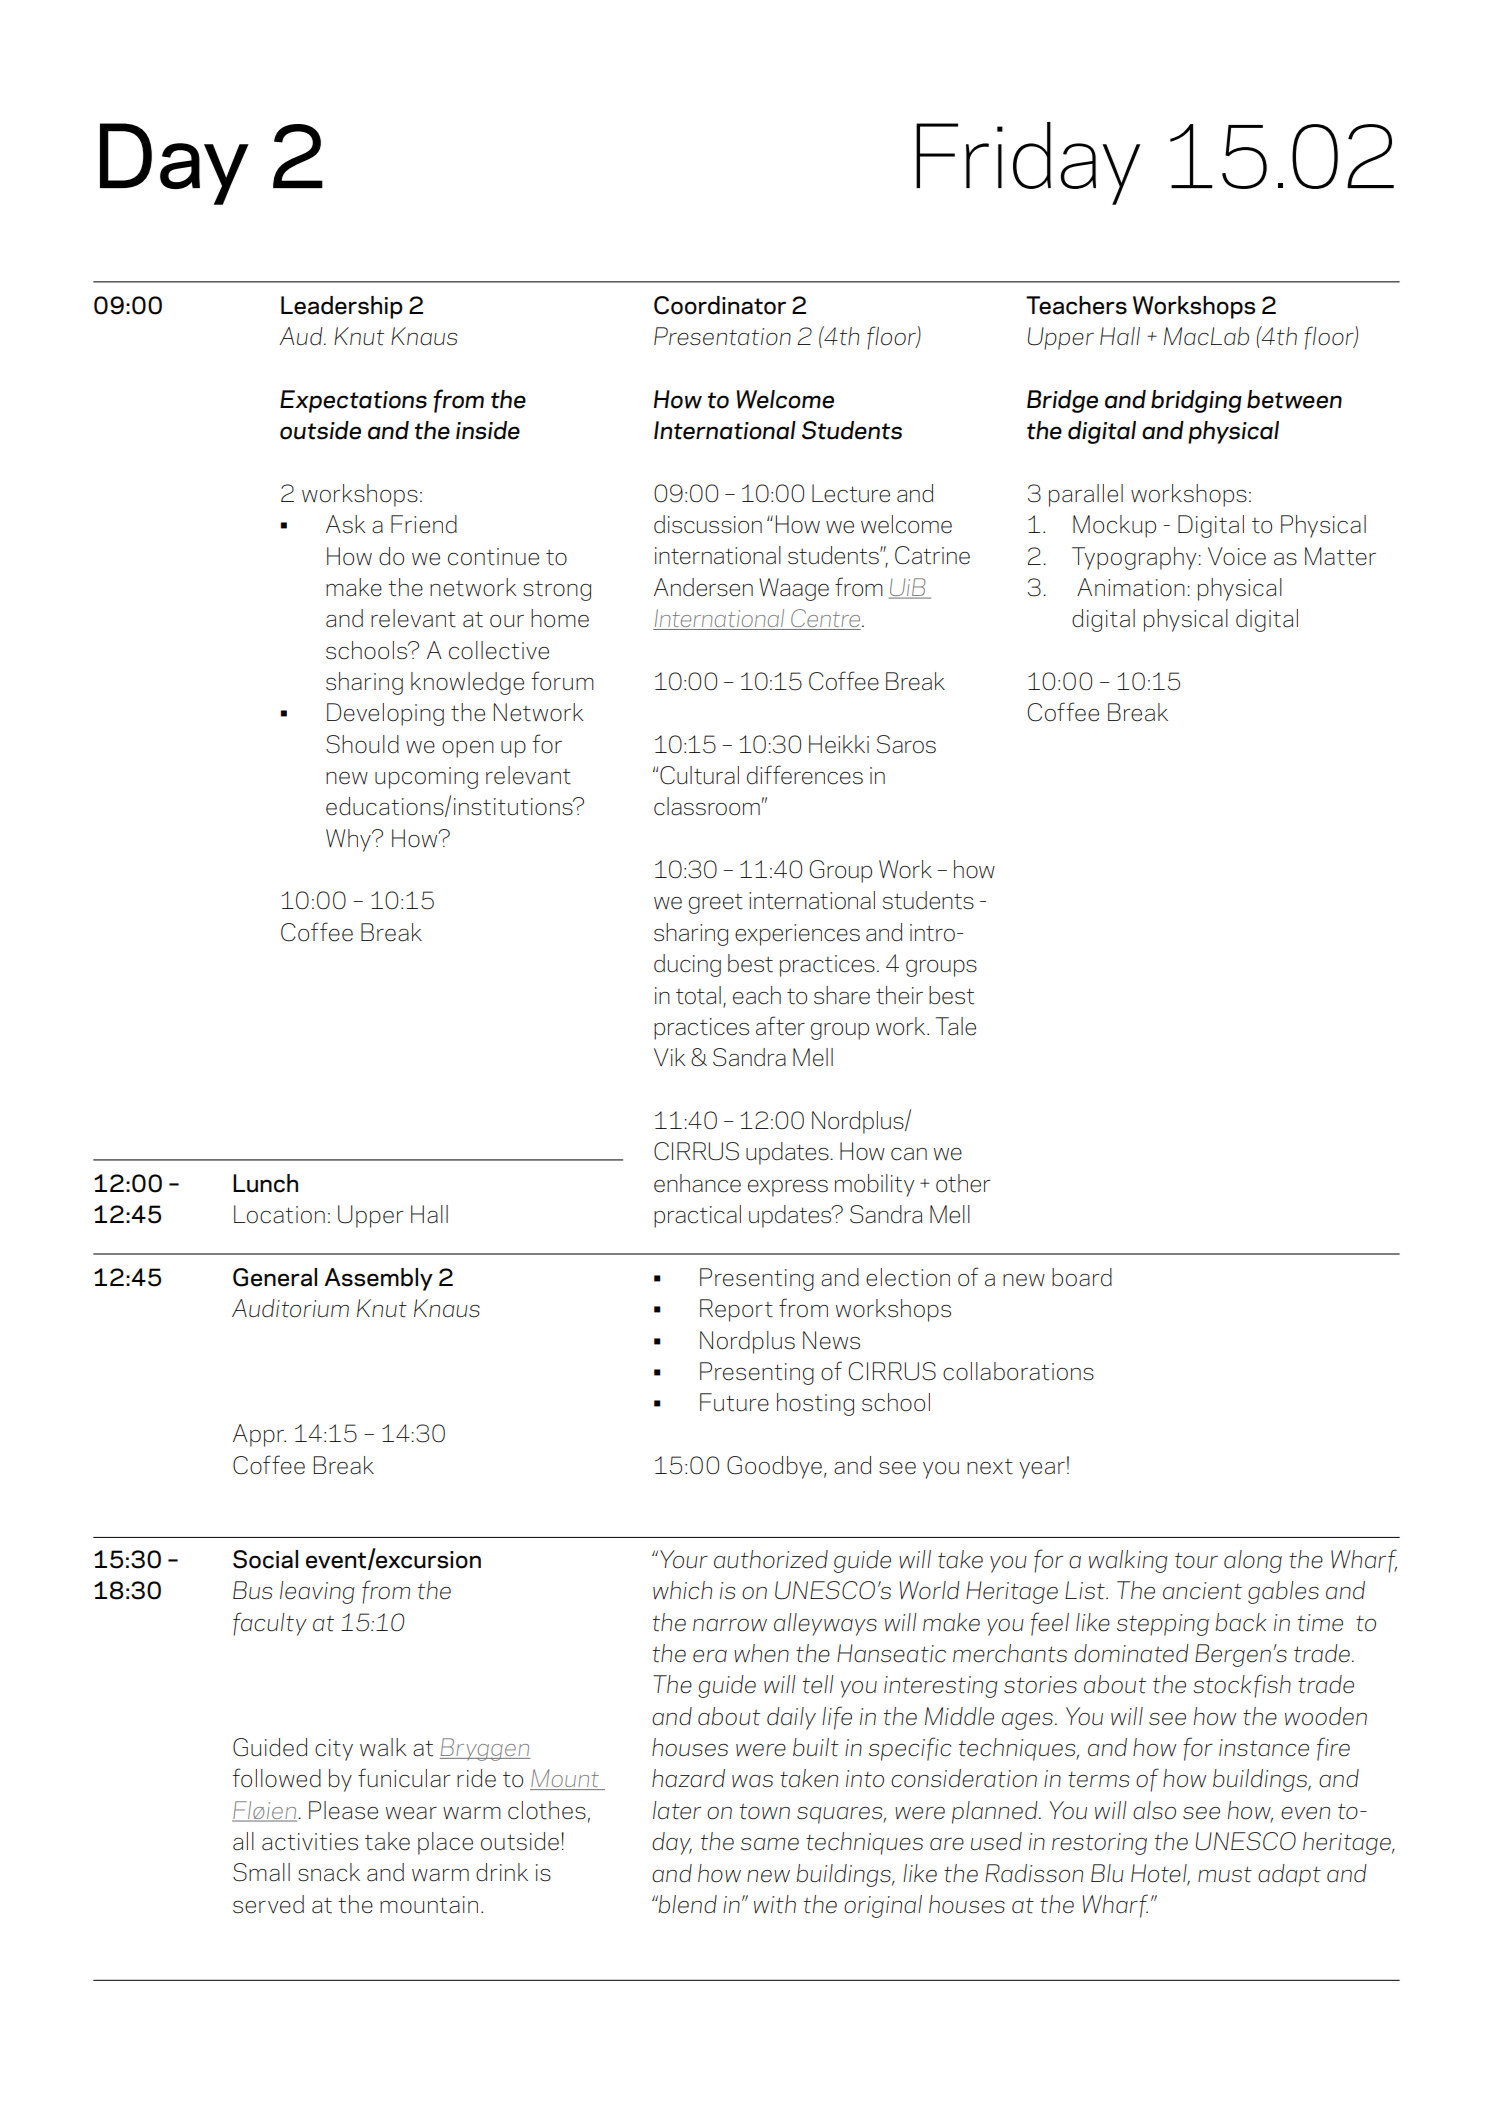 The height and width of the screenshot is (2112, 1493). Describe the element at coordinates (831, 1340) in the screenshot. I see `News` at that location.
